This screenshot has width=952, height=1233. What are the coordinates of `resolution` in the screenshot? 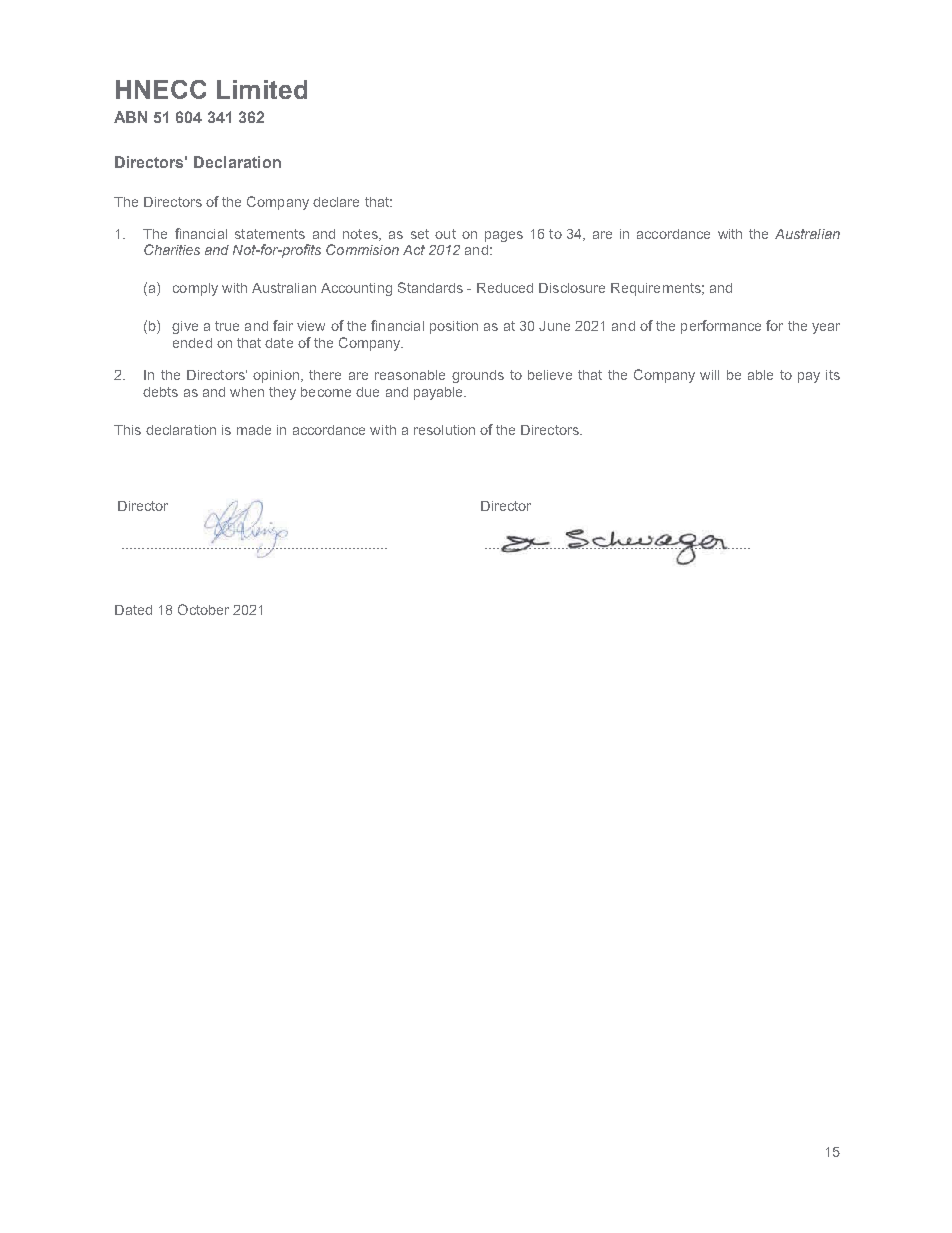 It's located at (444, 430).
